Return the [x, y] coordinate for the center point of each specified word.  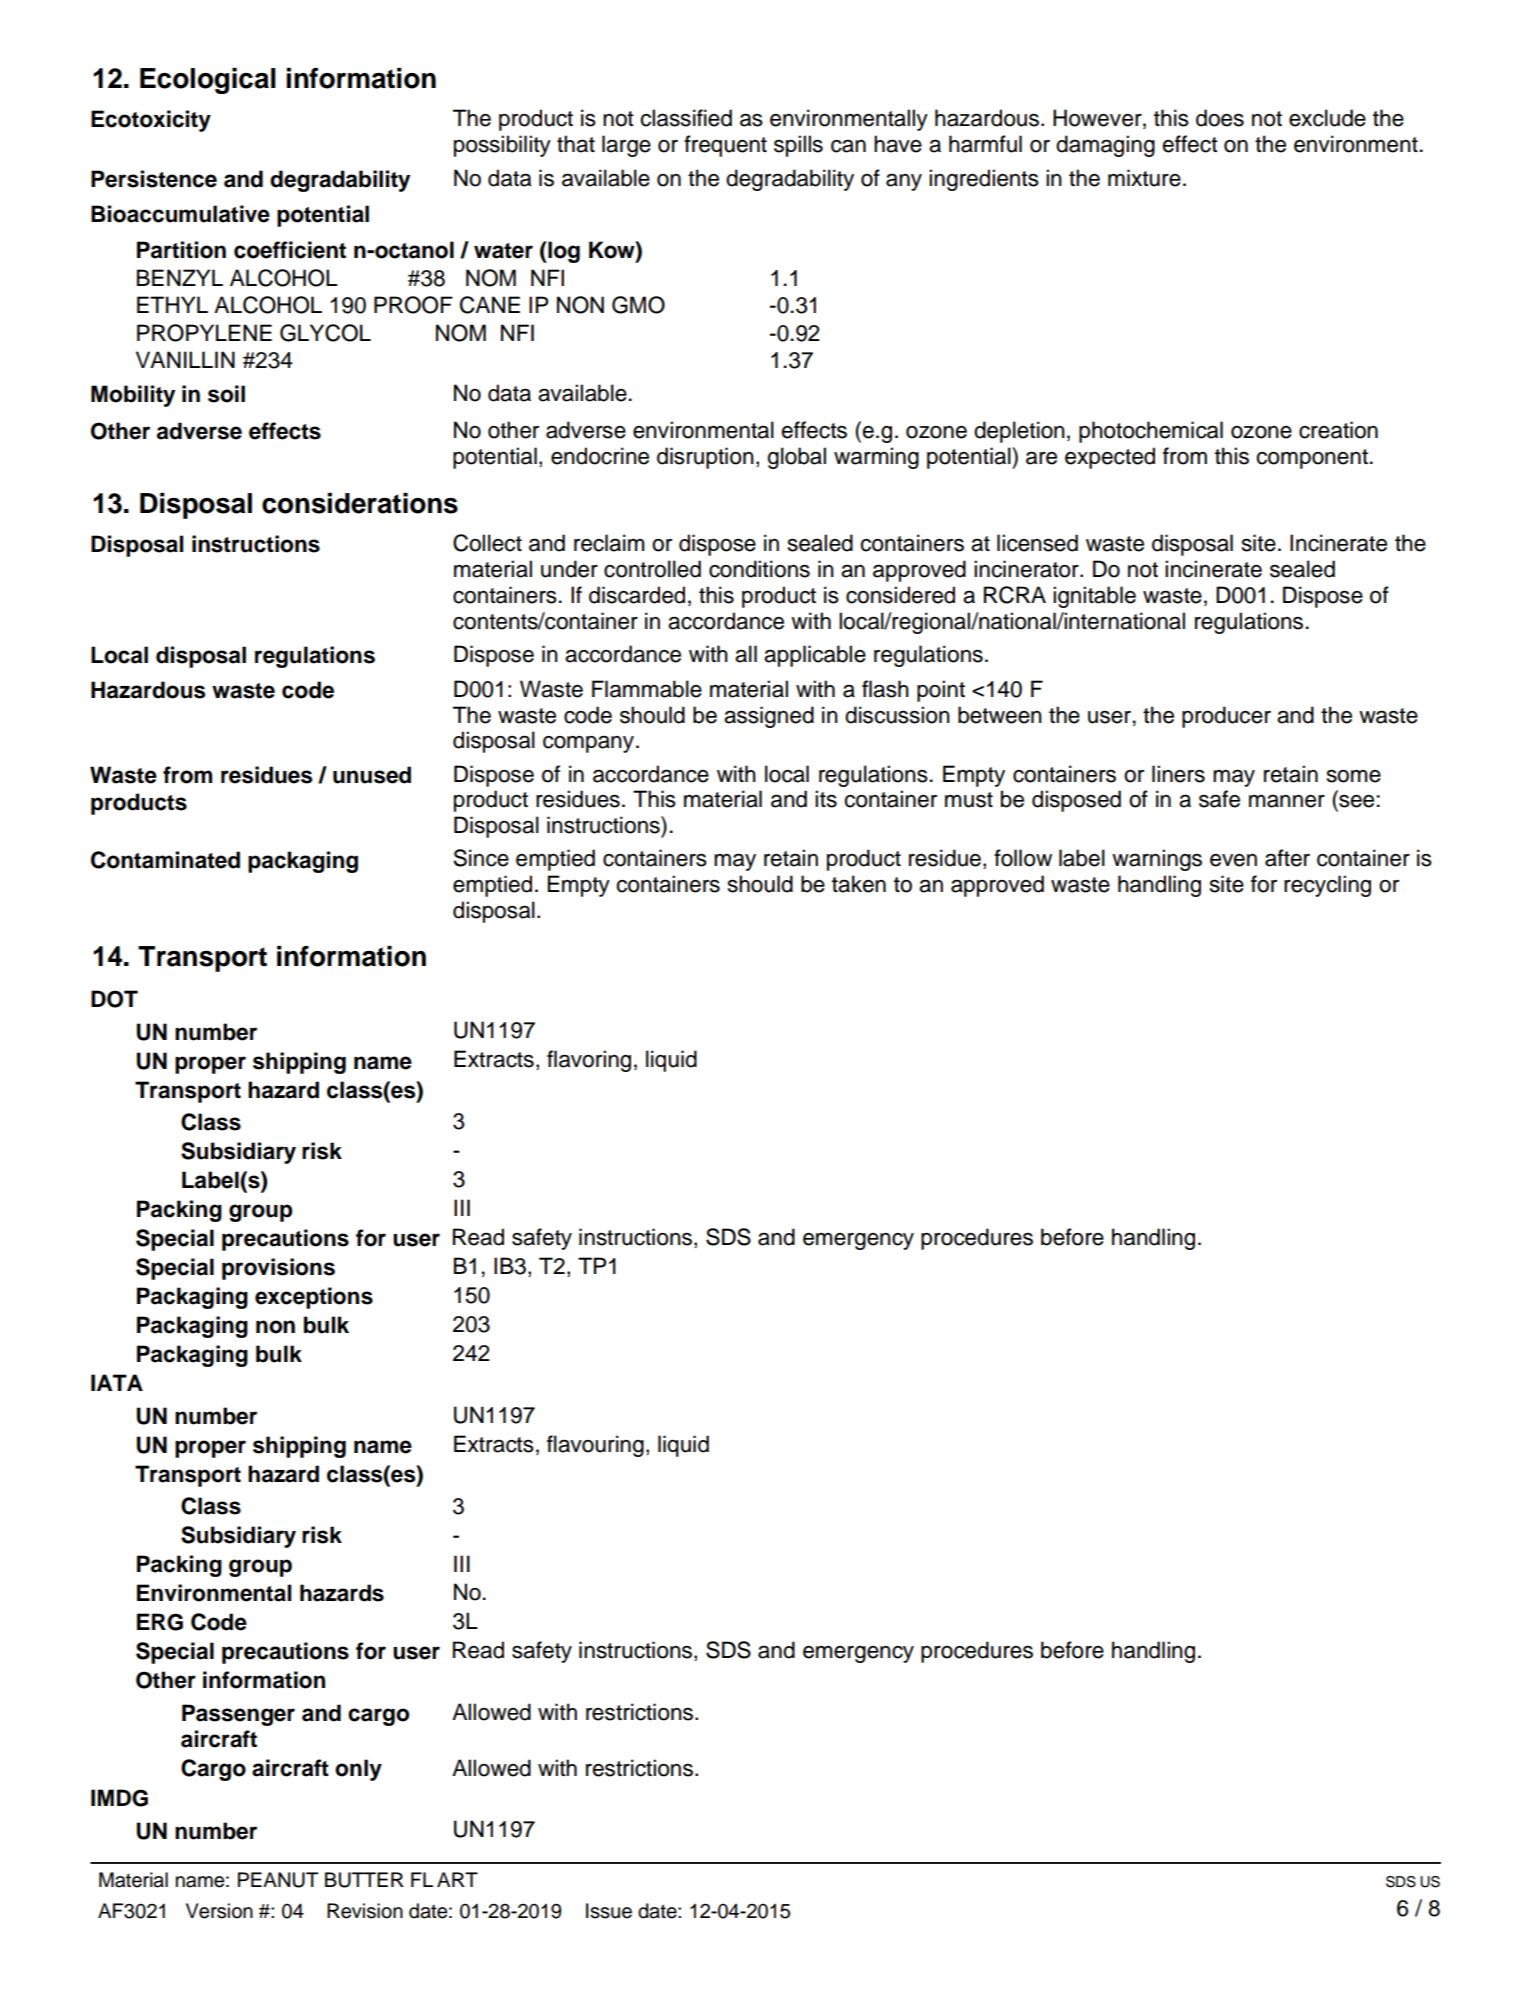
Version [219, 1911]
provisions [278, 1269]
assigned [769, 717]
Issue [609, 1911]
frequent [725, 146]
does [1220, 118]
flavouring [595, 1446]
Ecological [208, 81]
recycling [1327, 886]
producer [1226, 717]
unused [372, 775]
